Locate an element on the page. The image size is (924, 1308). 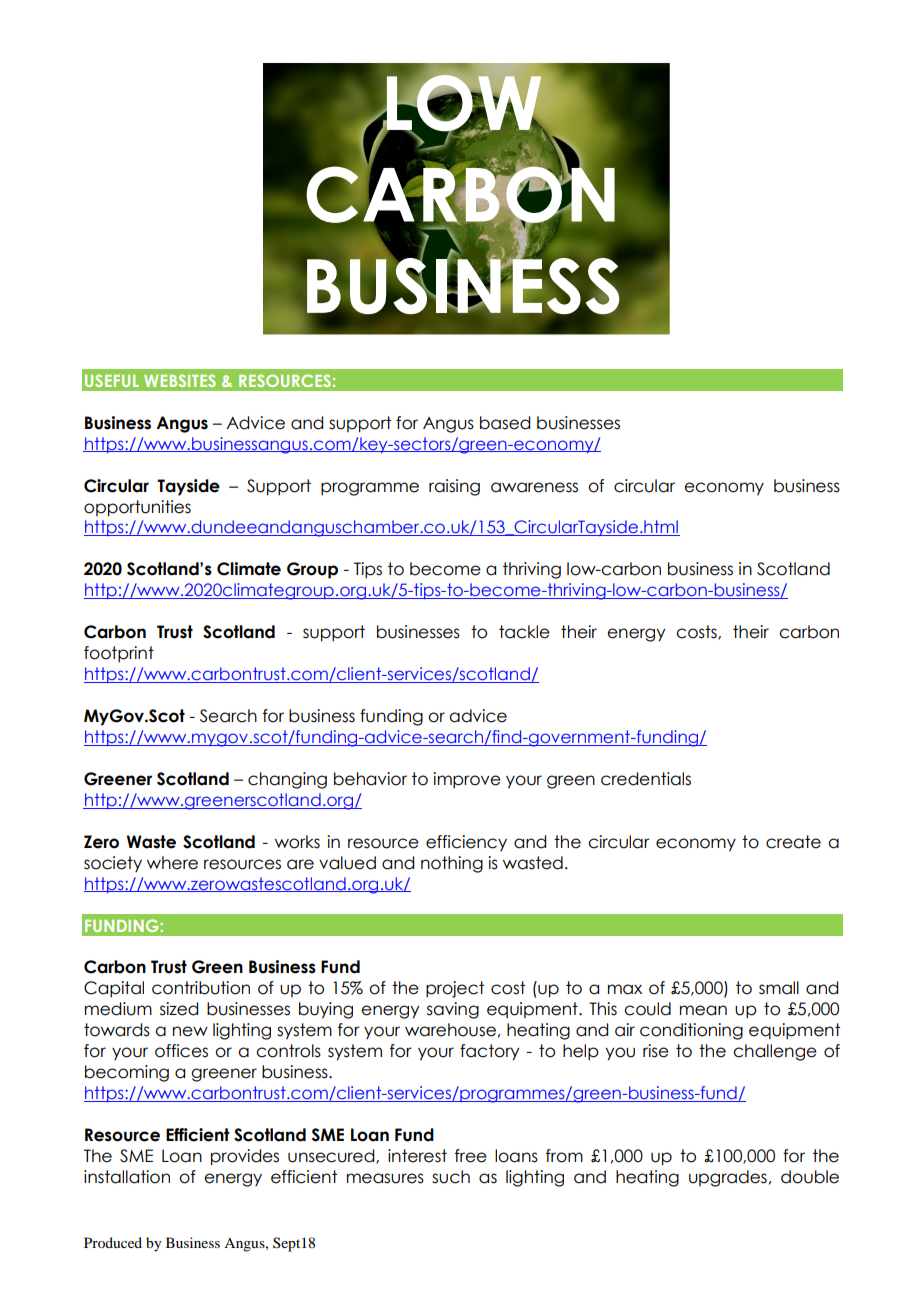
WEBSITES is located at coordinates (180, 380).
